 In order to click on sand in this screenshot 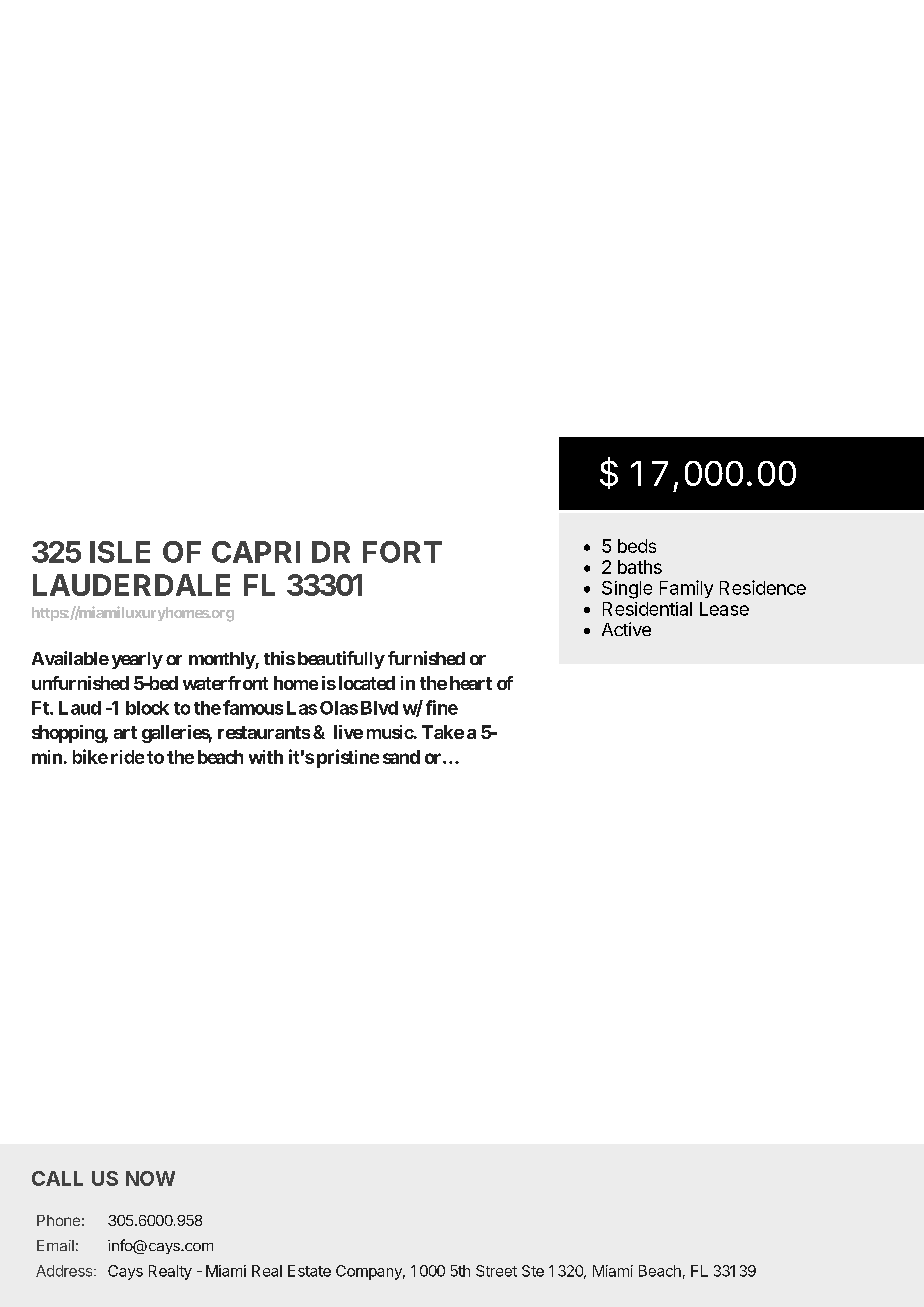, I will do `click(401, 757)`.
